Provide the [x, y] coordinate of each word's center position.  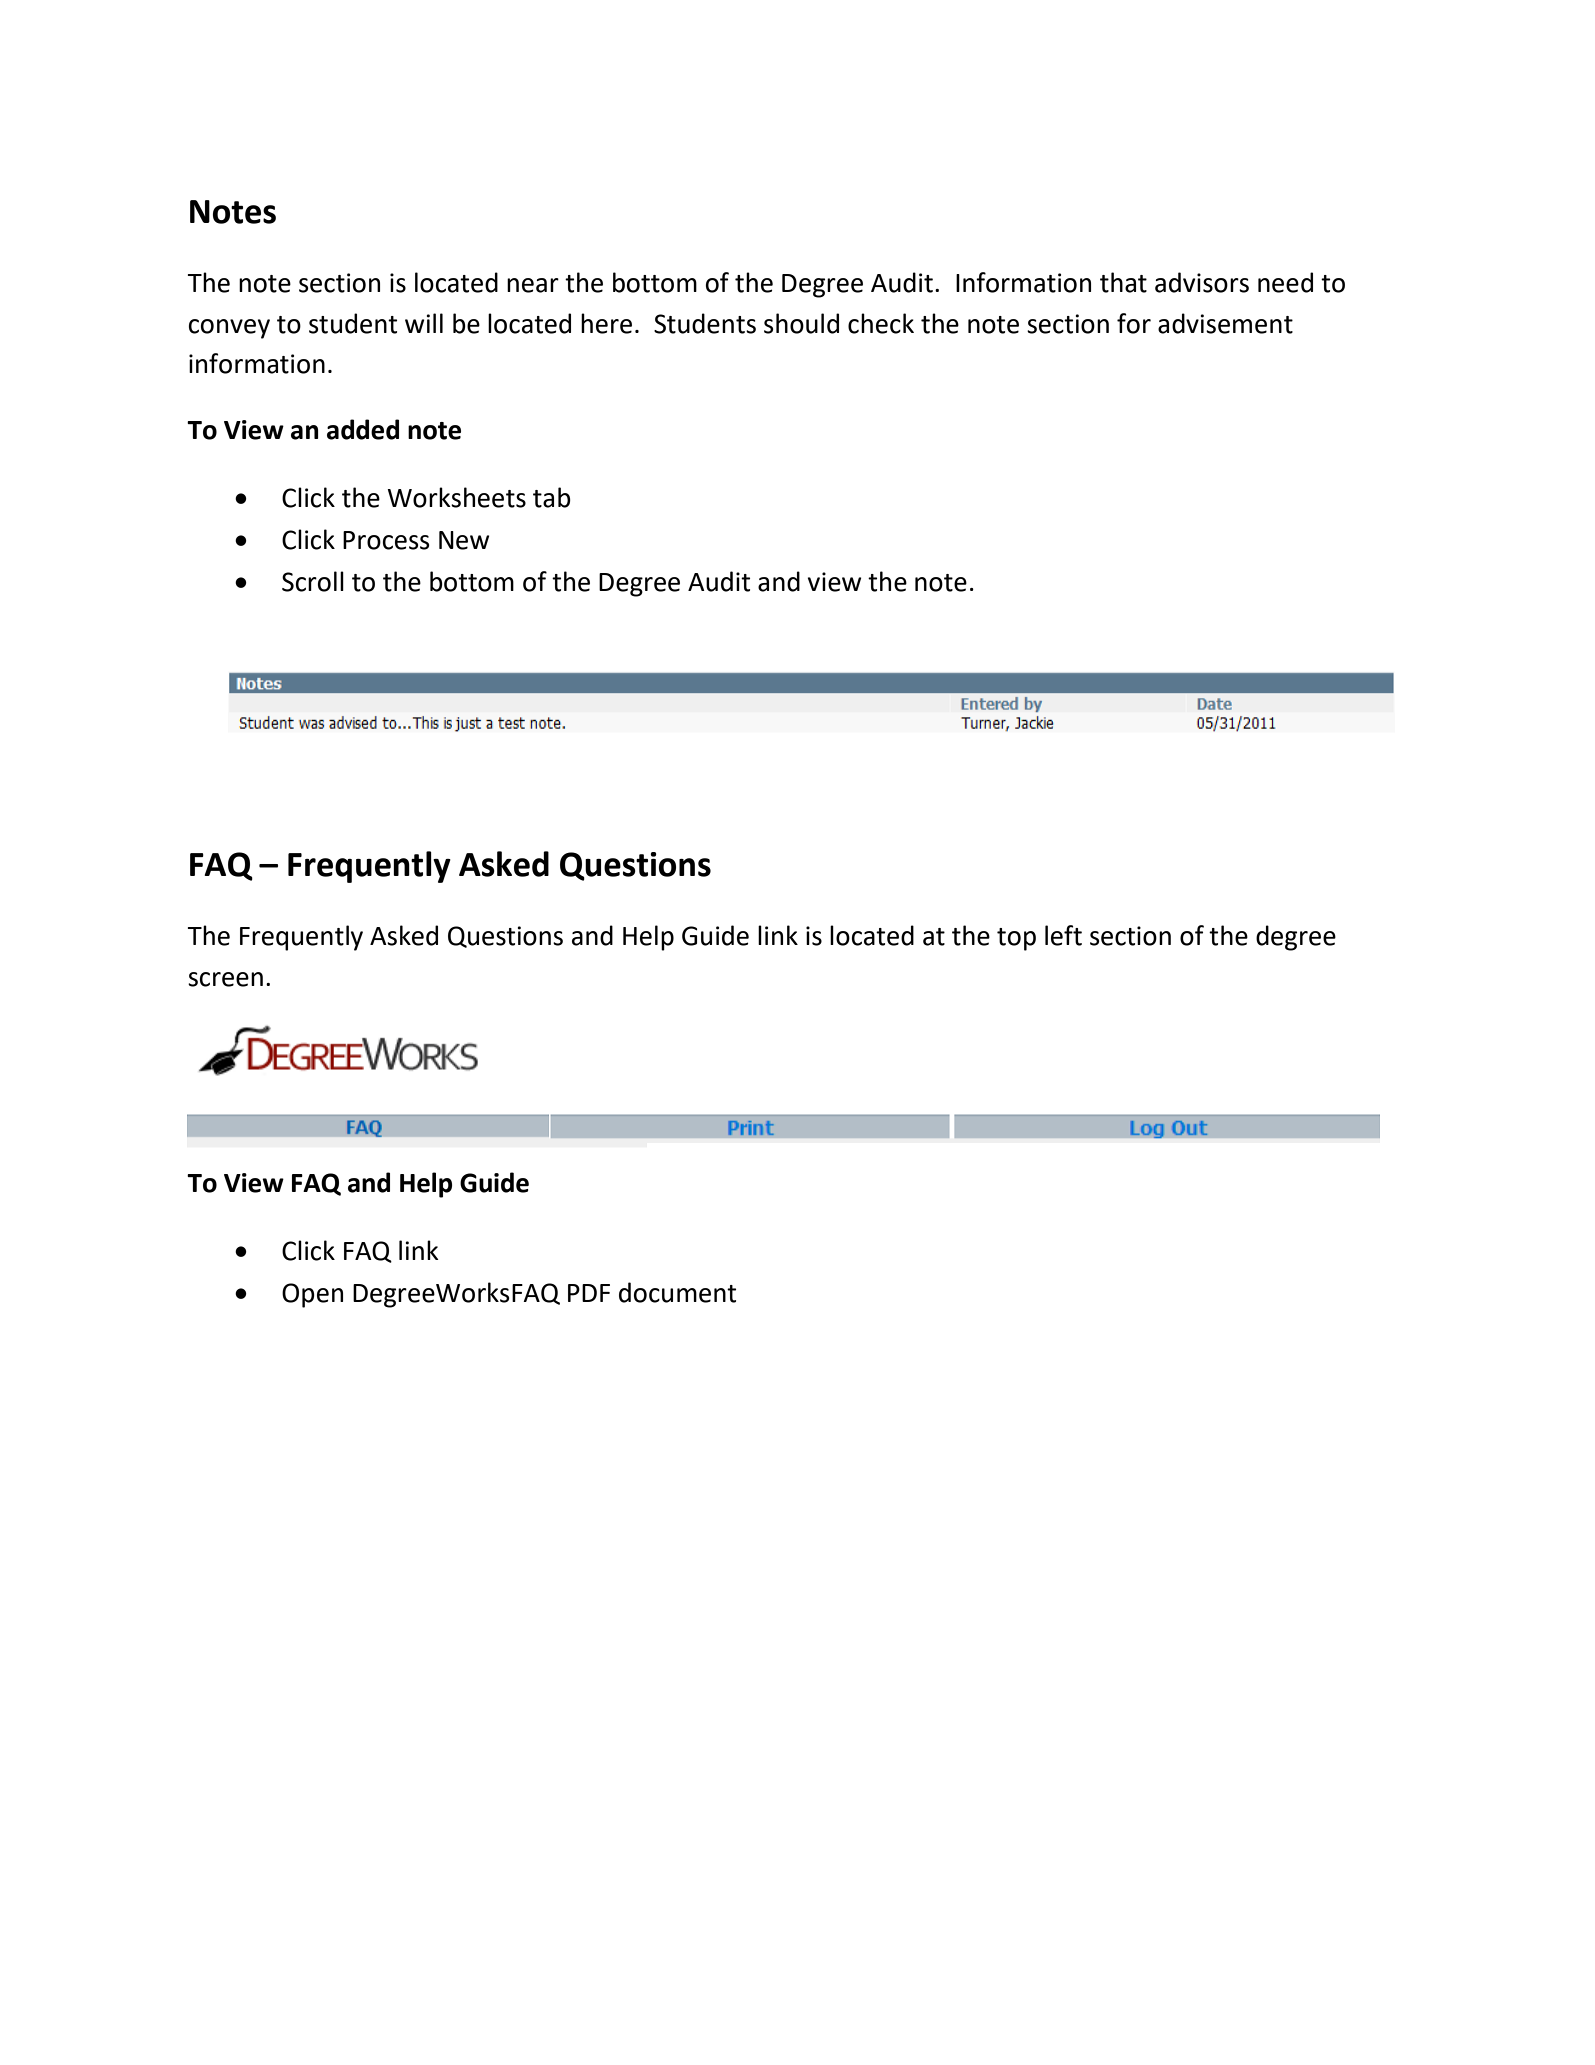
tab [552, 497]
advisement [1225, 323]
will [424, 323]
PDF [589, 1293]
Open [312, 1295]
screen [225, 979]
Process [386, 540]
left [1063, 935]
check [881, 323]
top [1016, 939]
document [677, 1292]
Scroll [313, 581]
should [801, 323]
